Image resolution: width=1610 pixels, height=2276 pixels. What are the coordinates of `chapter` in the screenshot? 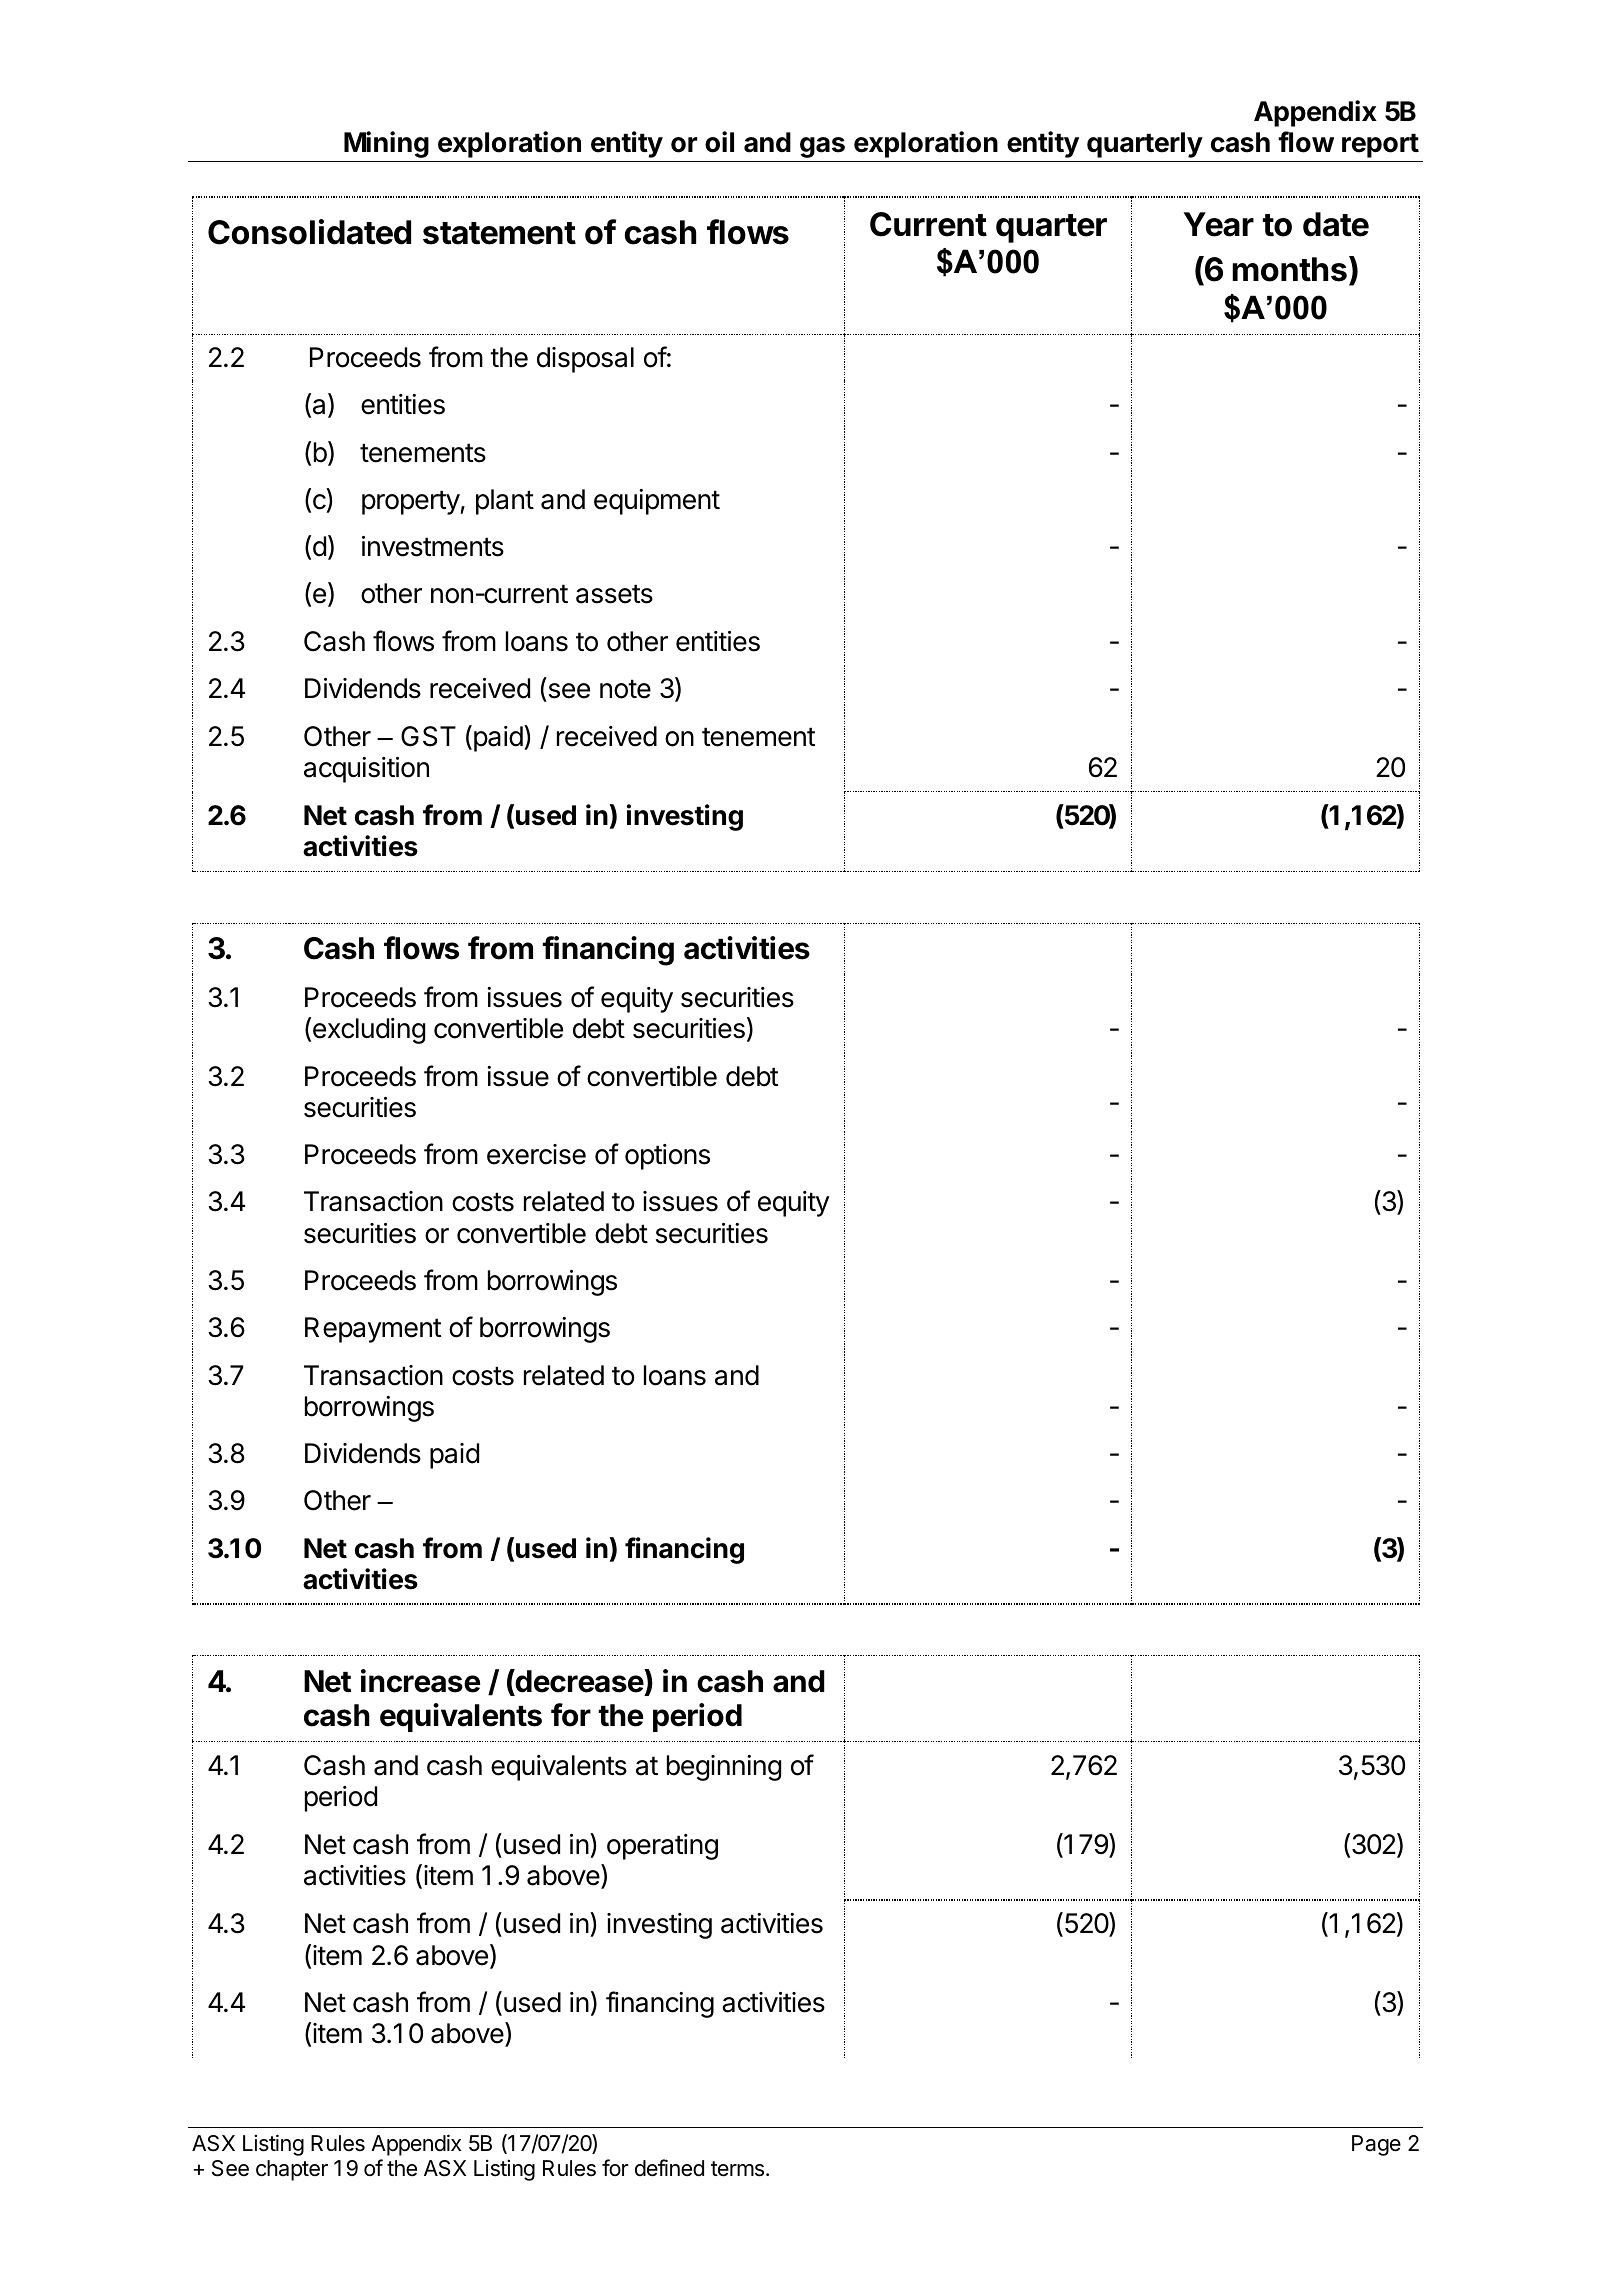 It's located at (292, 2170).
